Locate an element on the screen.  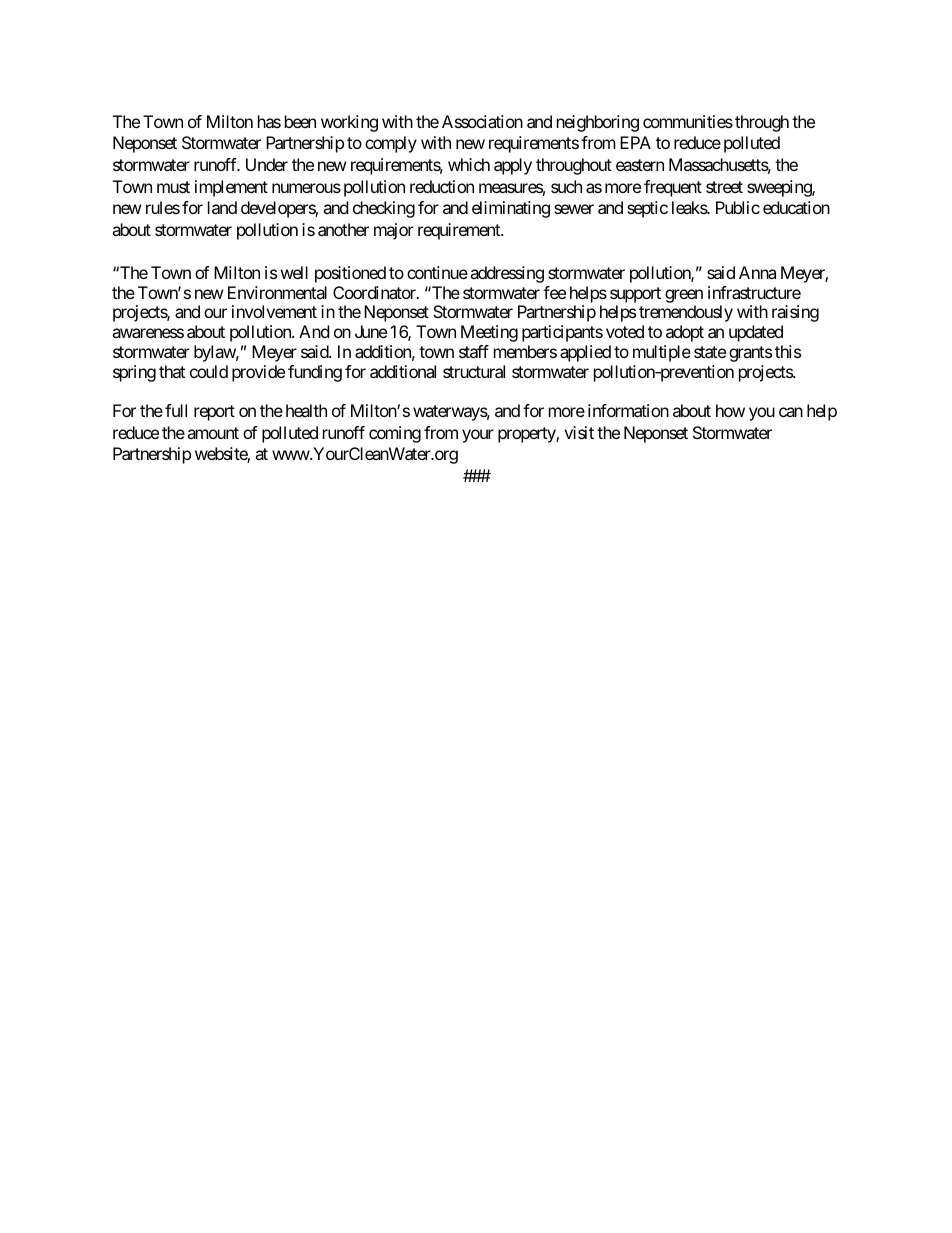
how is located at coordinates (730, 410).
